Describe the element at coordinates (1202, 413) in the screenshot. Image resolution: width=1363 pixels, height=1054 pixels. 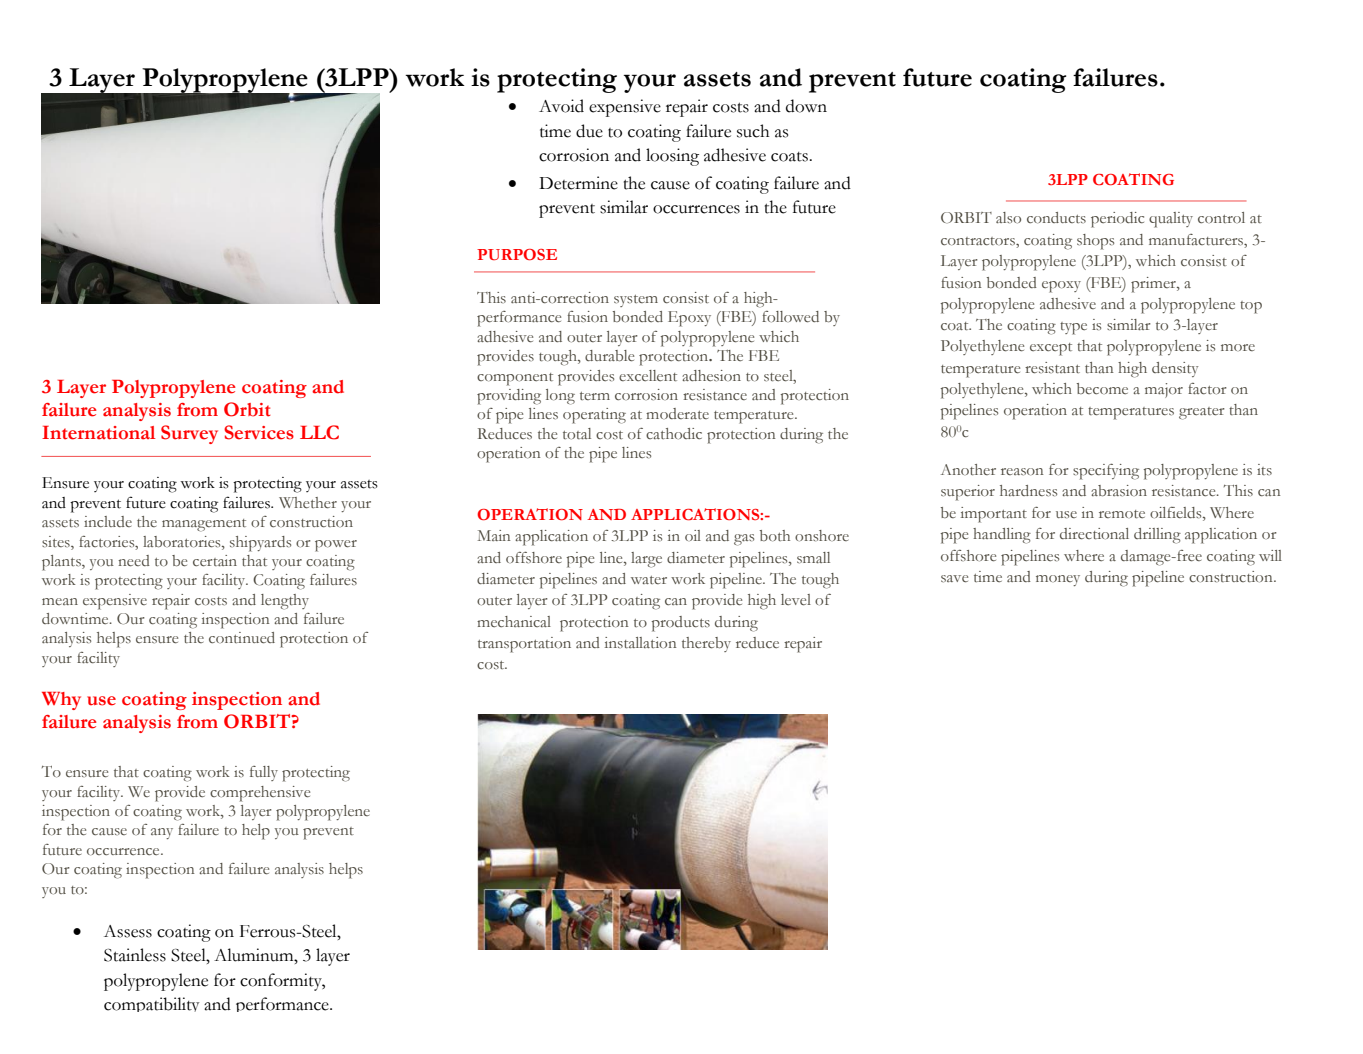
I see `greater` at that location.
